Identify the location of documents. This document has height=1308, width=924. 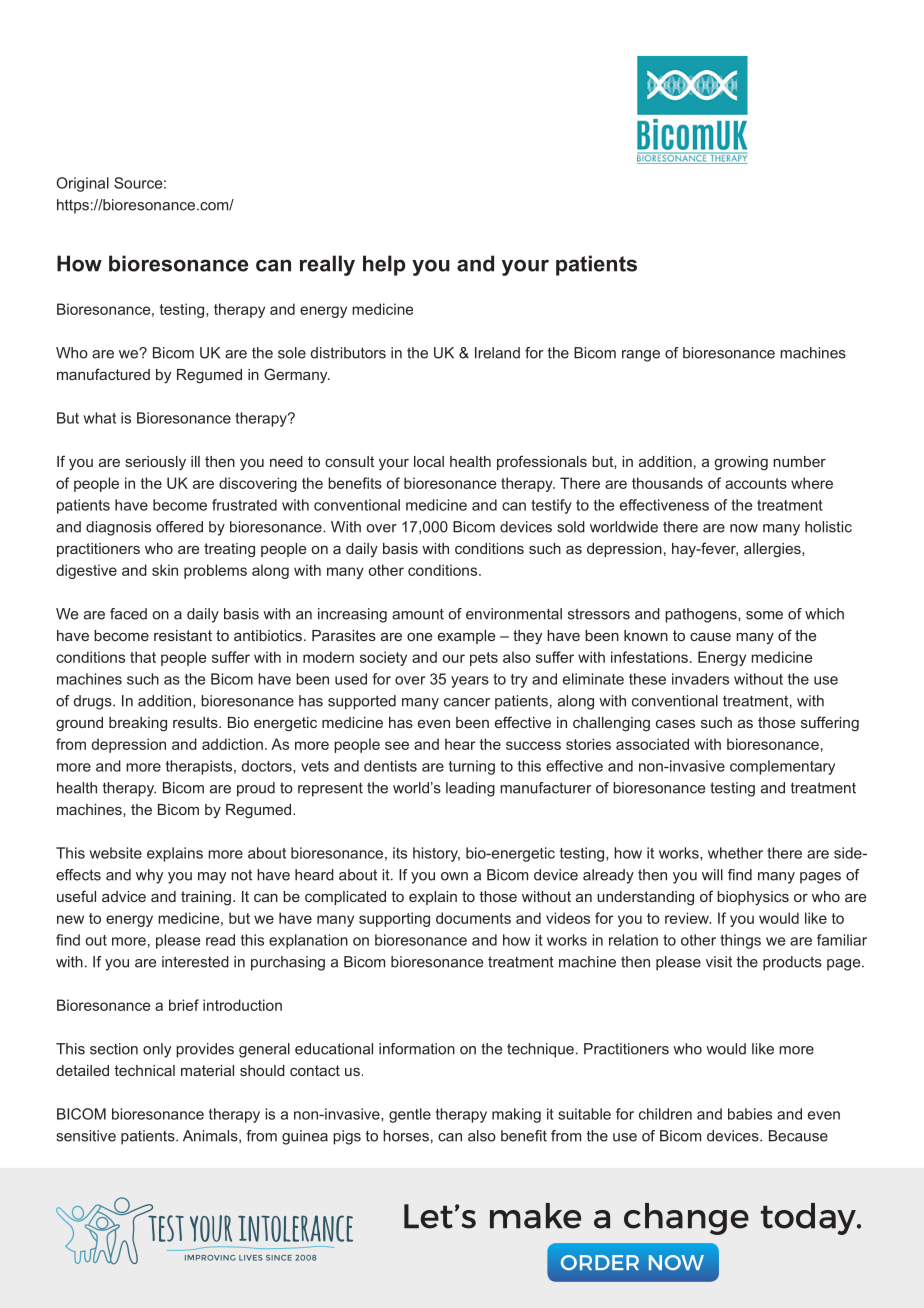
(473, 918).
